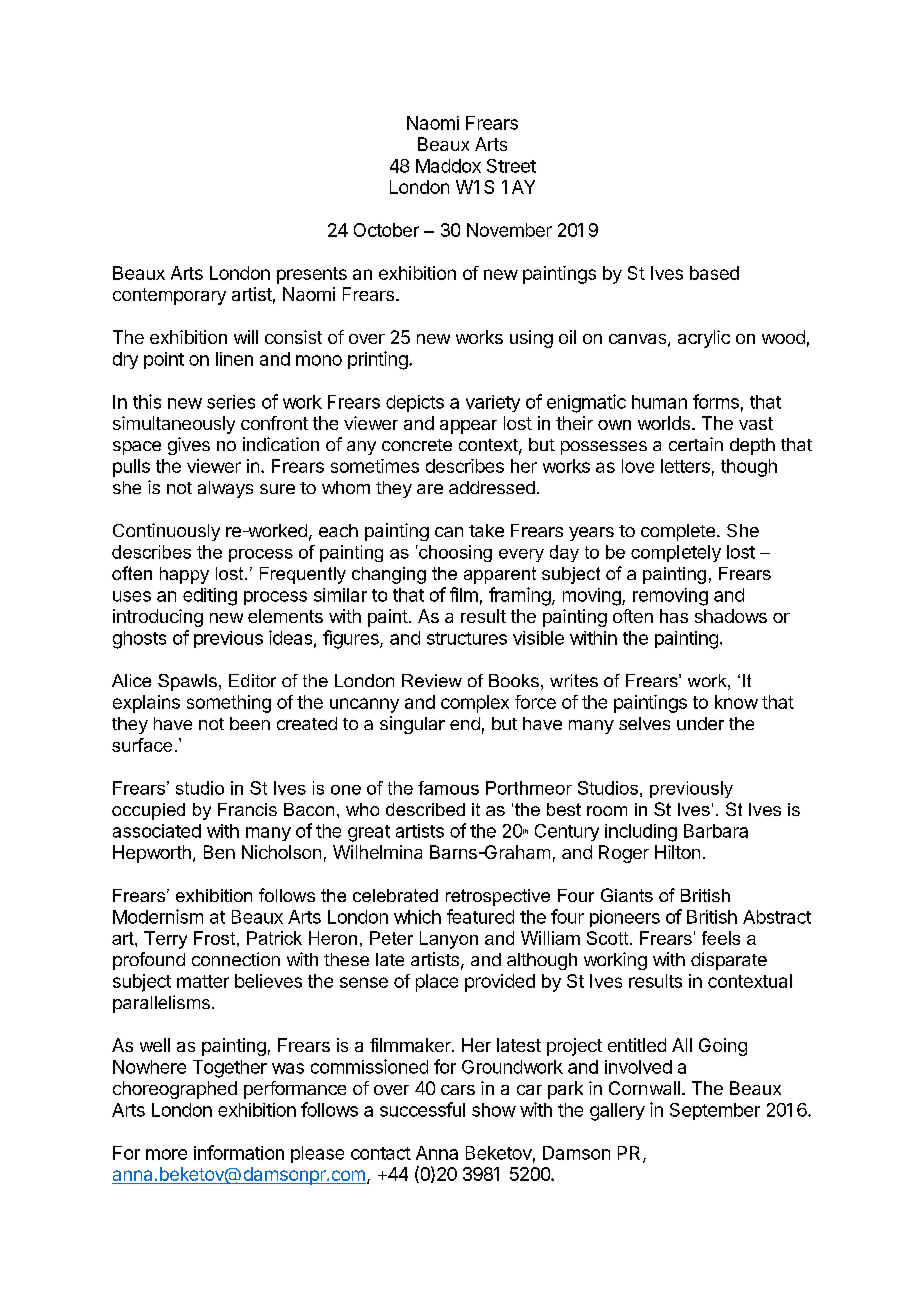  Describe the element at coordinates (239, 1152) in the page. I see `information` at that location.
